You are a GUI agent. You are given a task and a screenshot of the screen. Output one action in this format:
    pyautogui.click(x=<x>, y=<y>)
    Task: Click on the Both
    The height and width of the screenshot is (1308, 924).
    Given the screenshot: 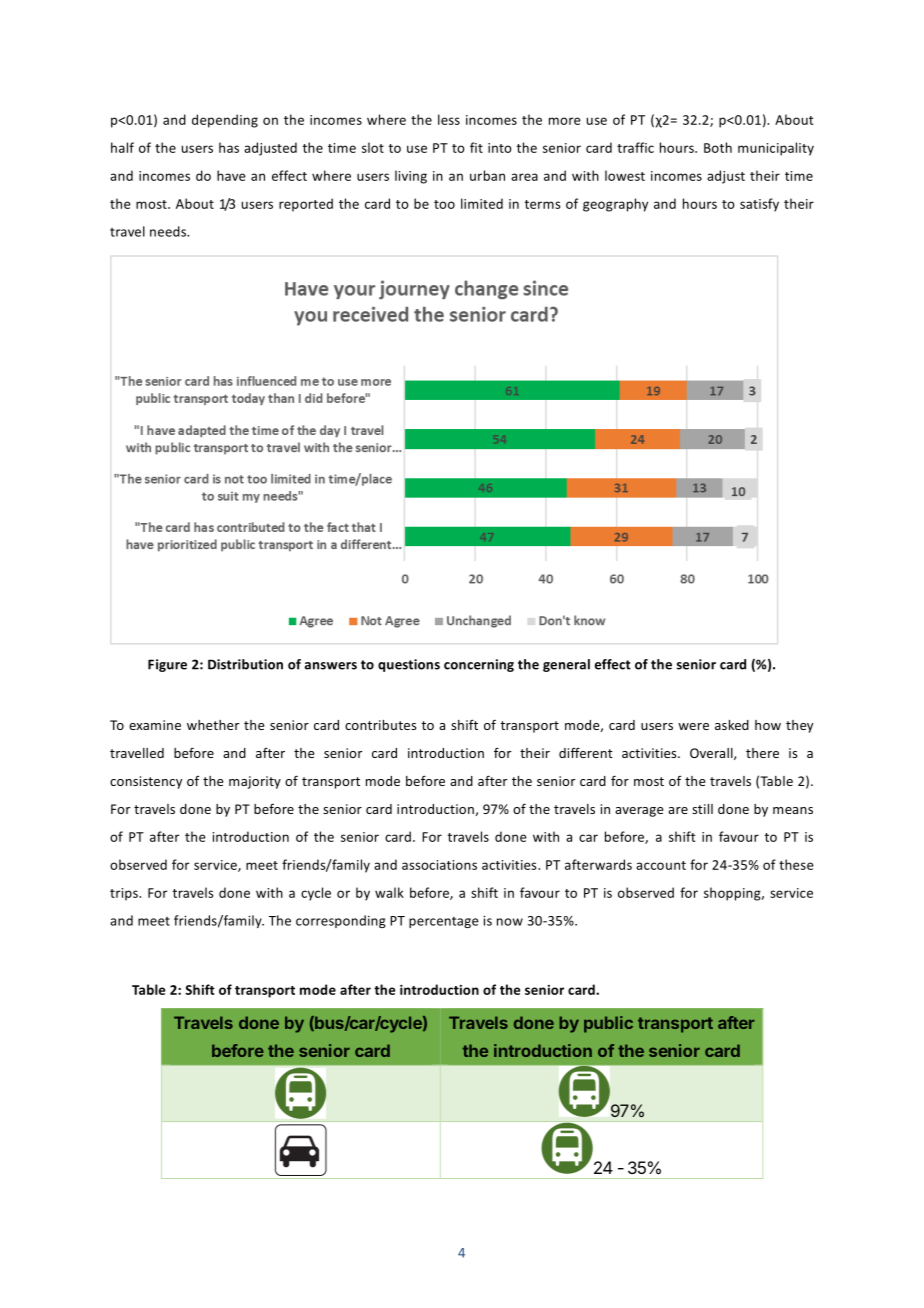 What is the action you would take?
    pyautogui.click(x=718, y=147)
